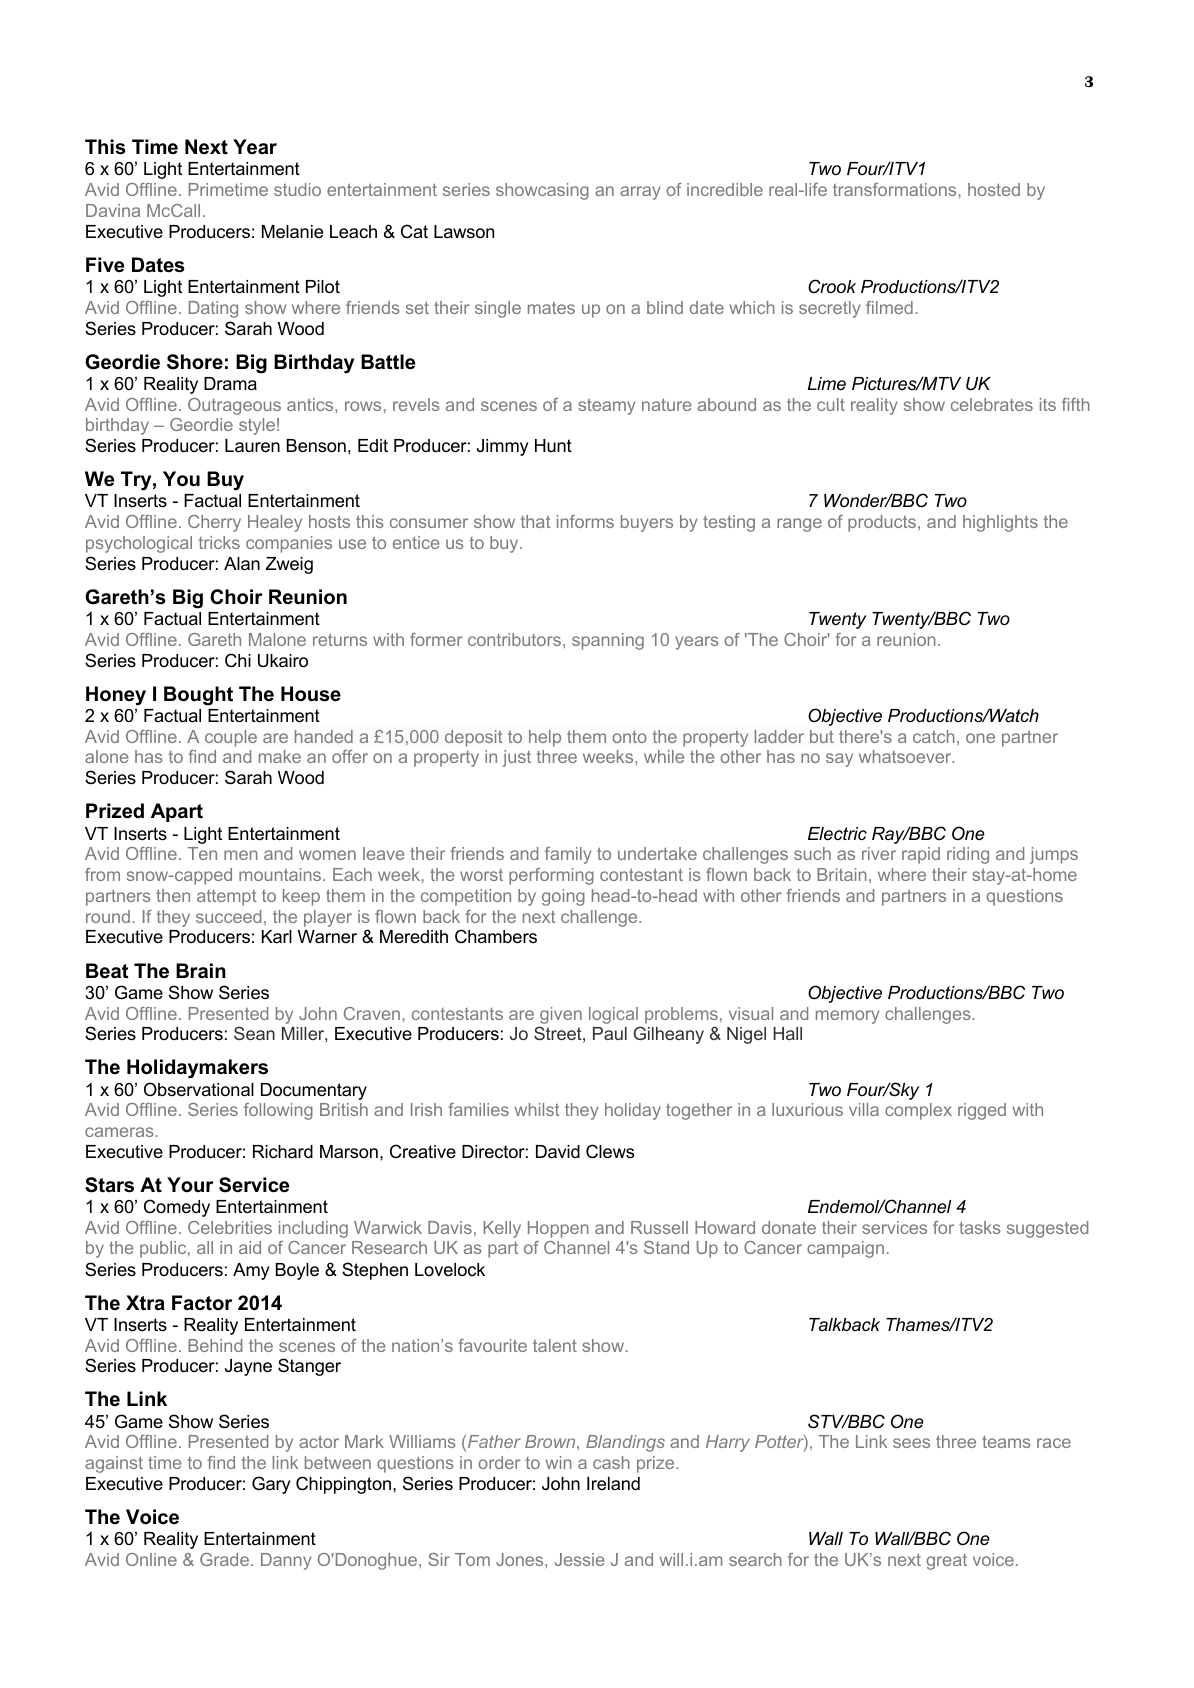  I want to click on Grade, so click(224, 1559).
